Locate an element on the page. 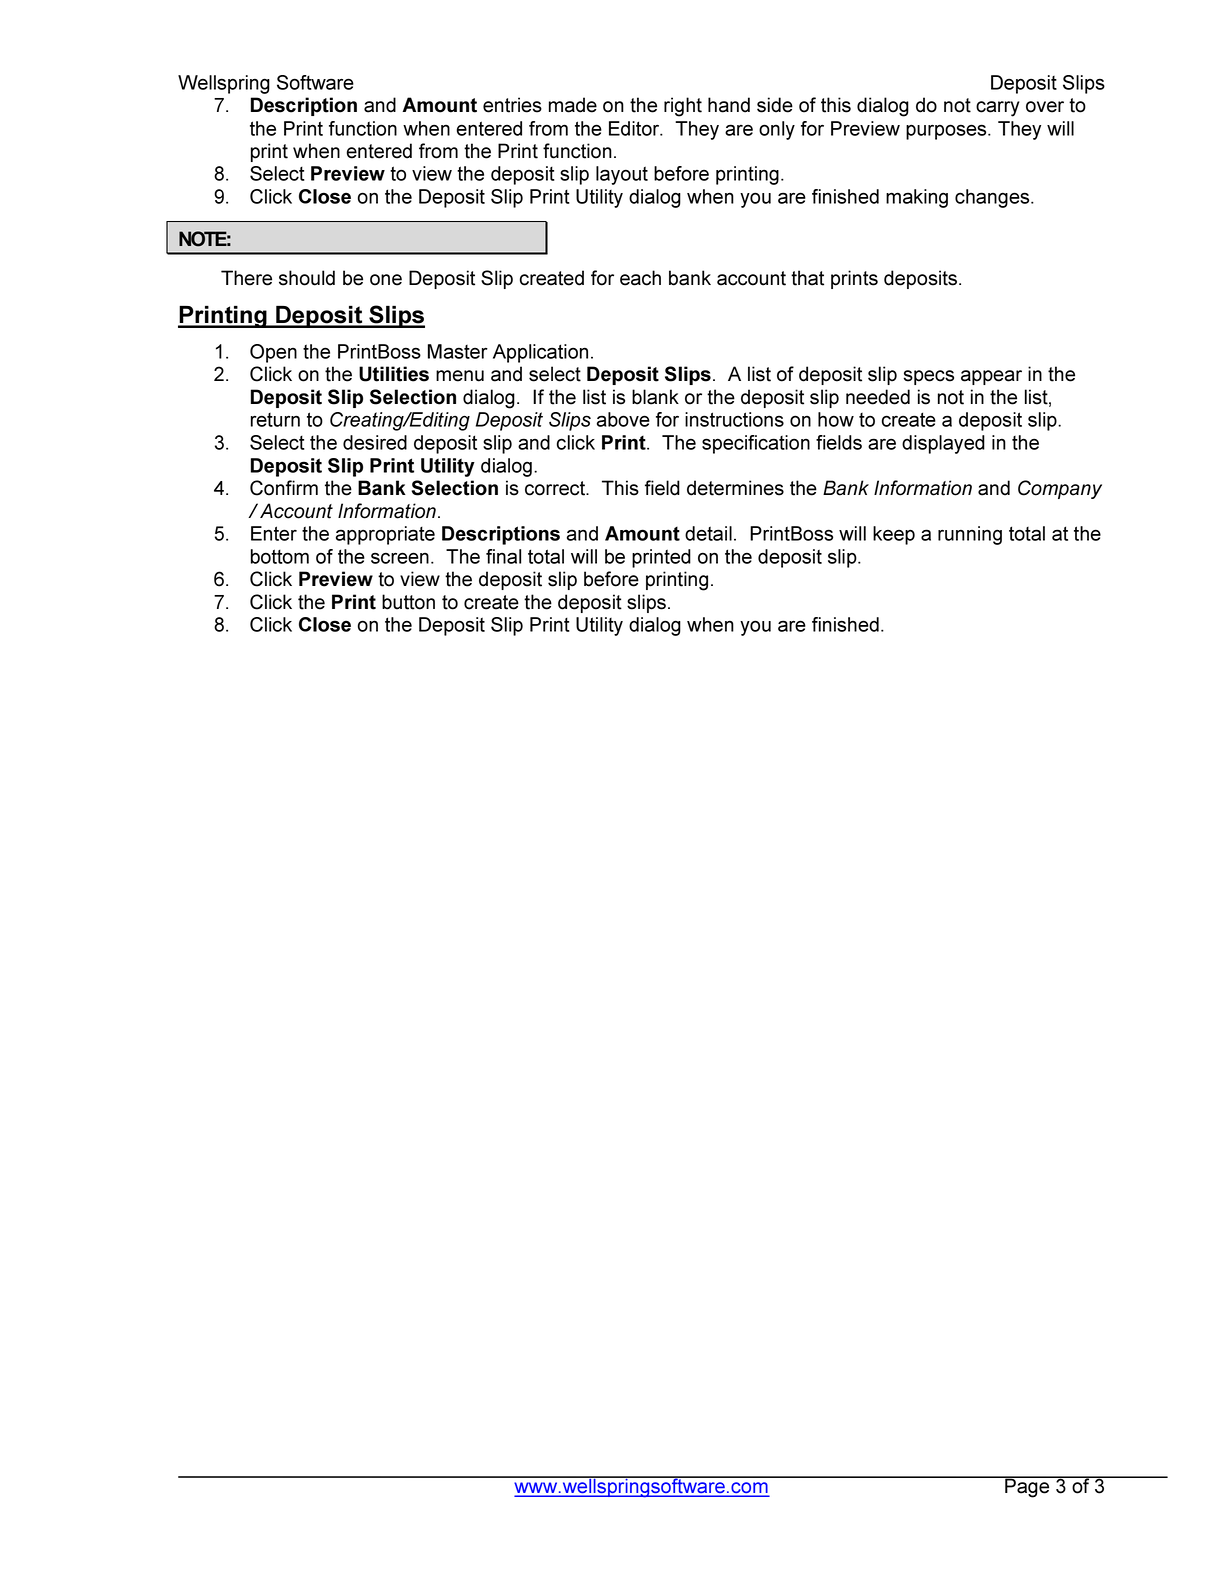 This document has height=1569, width=1212. running is located at coordinates (970, 535).
